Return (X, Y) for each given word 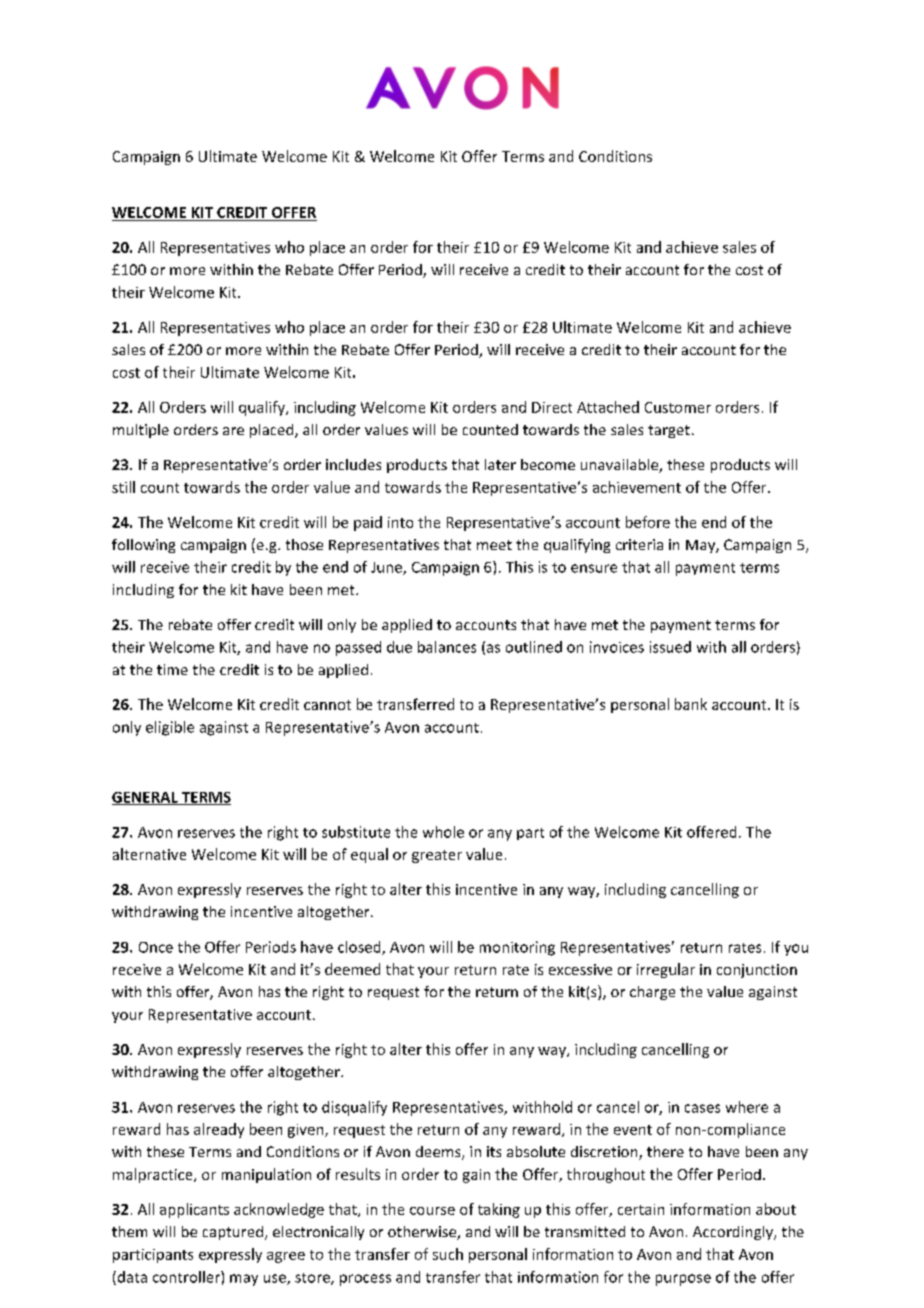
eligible (170, 728)
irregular (666, 970)
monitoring (517, 948)
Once (156, 947)
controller (187, 1277)
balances (447, 647)
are (233, 431)
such (448, 1254)
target (669, 431)
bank (691, 704)
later (500, 464)
